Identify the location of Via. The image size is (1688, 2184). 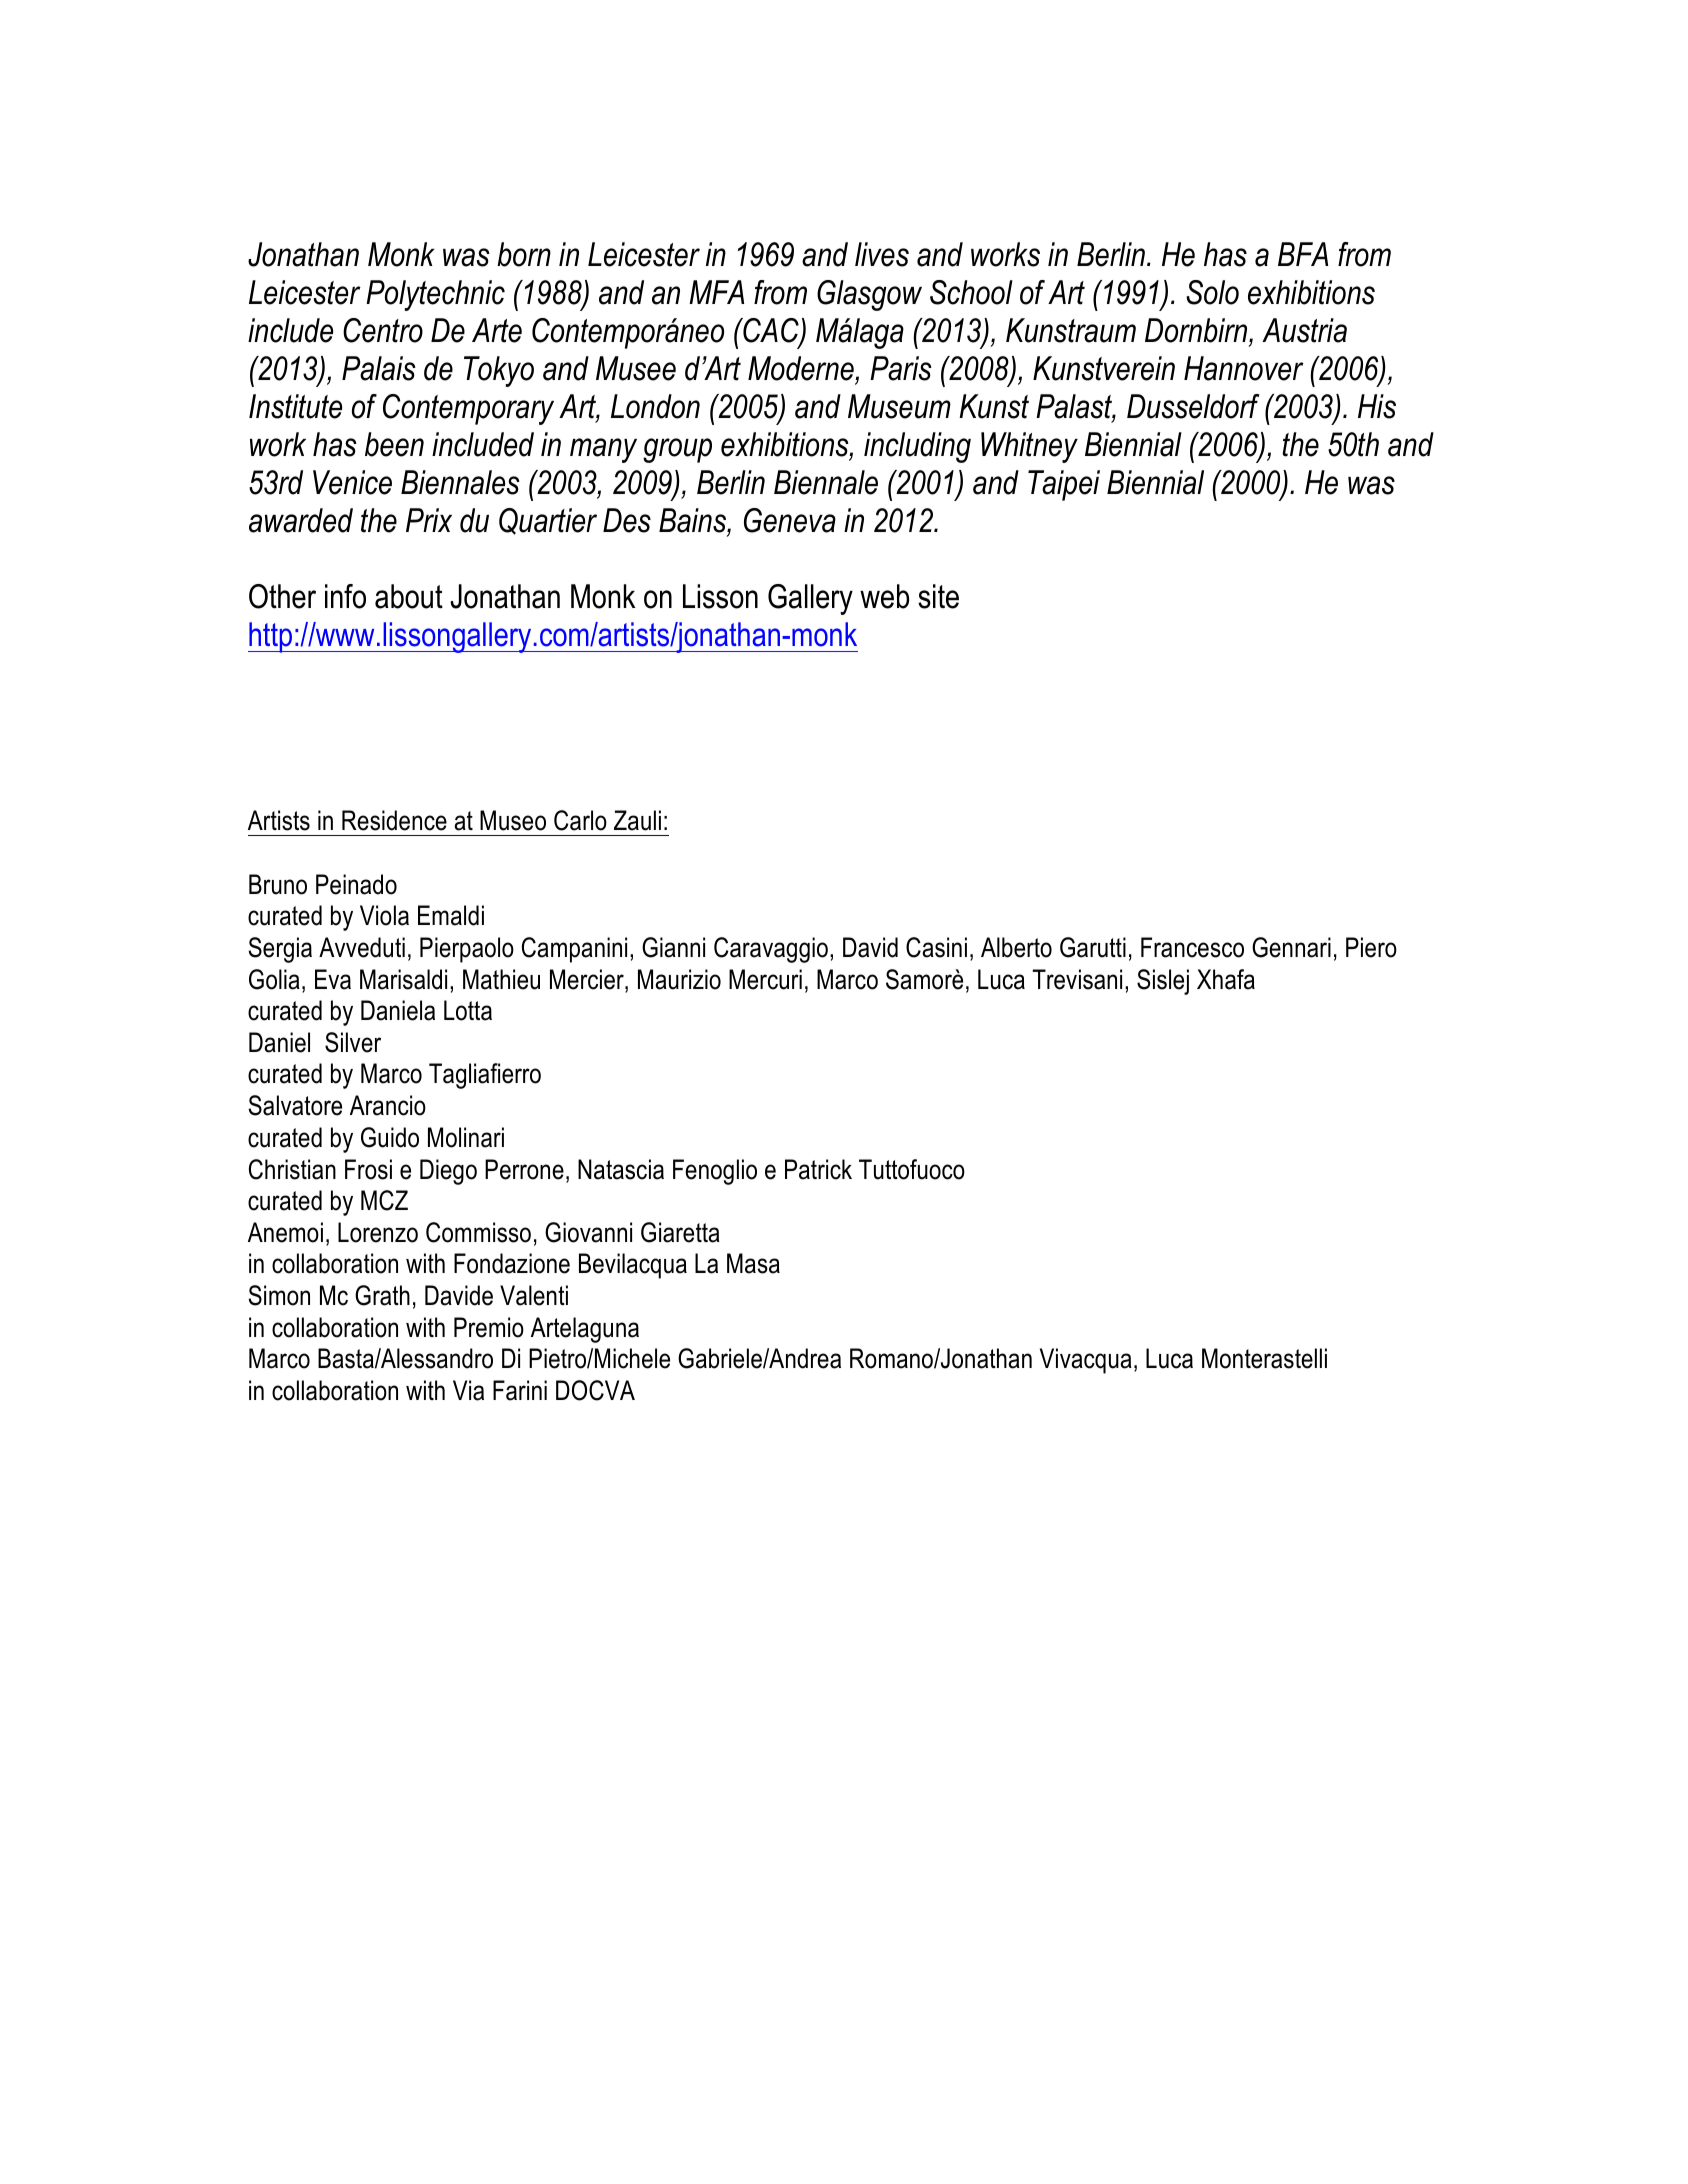
(468, 1390).
